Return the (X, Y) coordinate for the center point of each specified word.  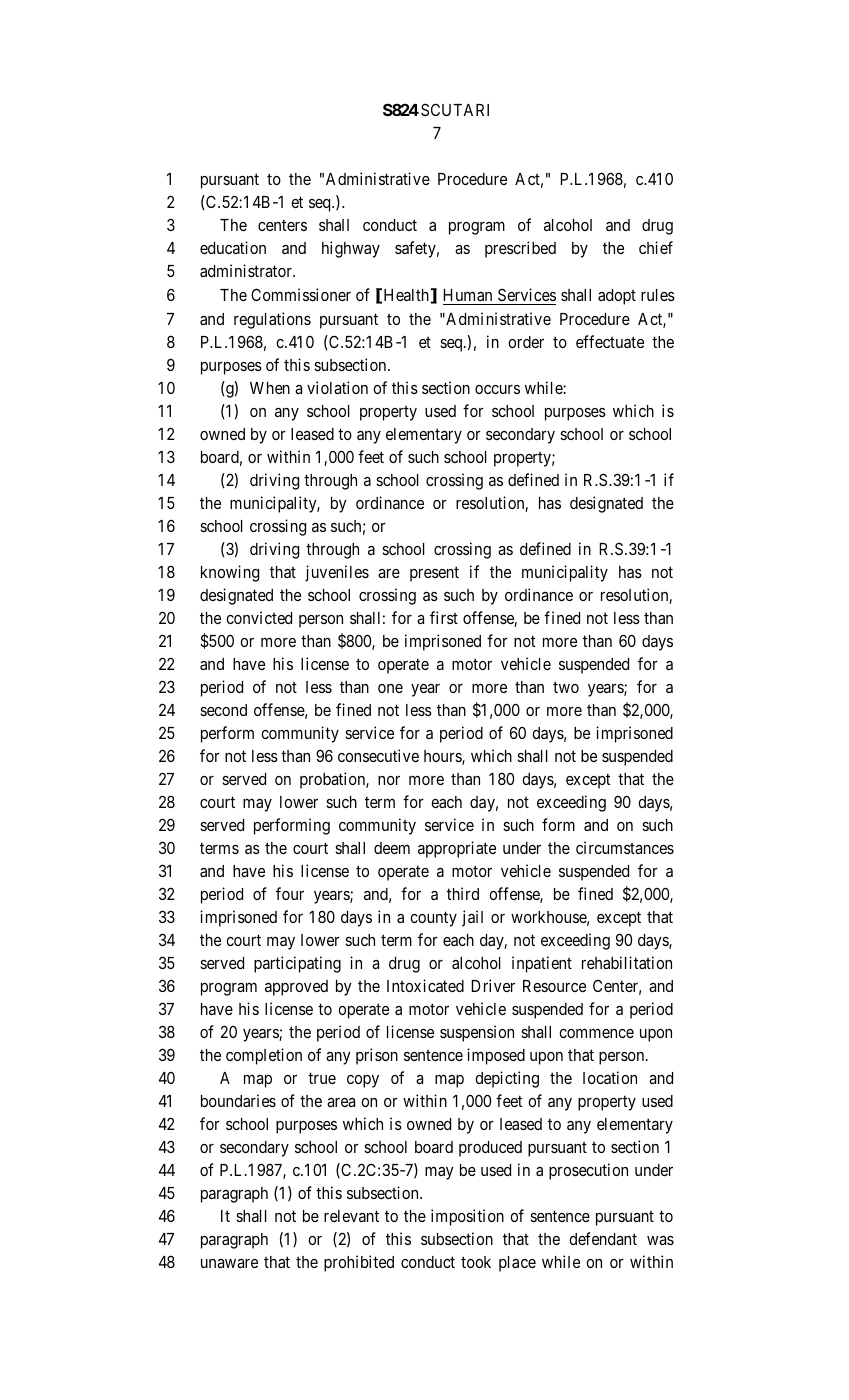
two (566, 687)
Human (467, 295)
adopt (617, 297)
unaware (229, 1263)
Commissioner (301, 294)
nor (389, 780)
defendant (603, 1238)
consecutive (378, 755)
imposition (467, 1217)
